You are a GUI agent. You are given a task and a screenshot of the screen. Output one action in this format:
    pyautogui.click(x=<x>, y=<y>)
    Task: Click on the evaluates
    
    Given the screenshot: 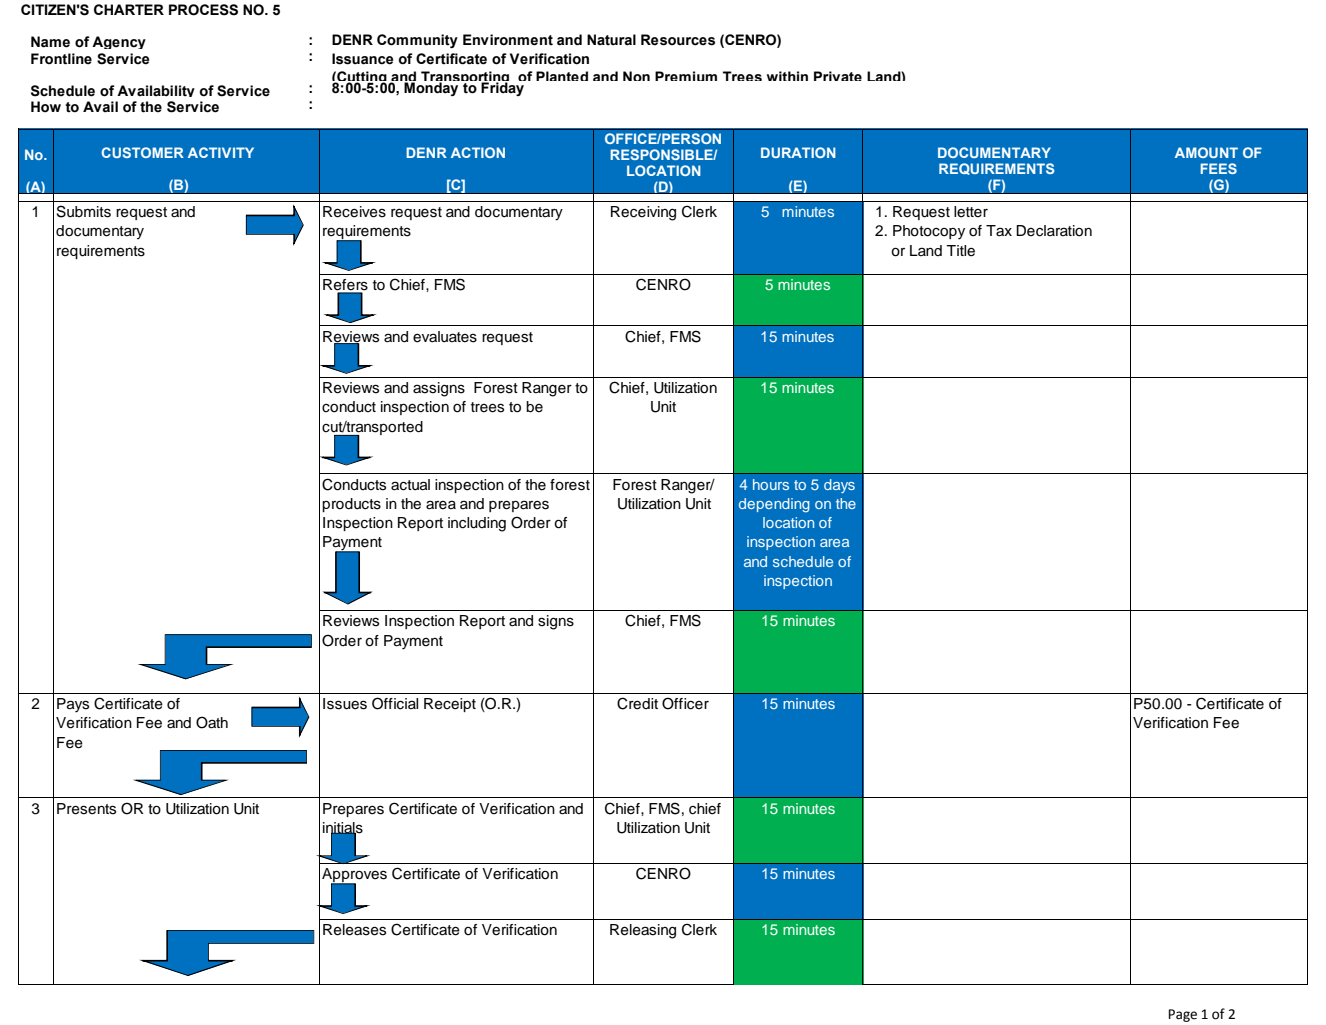 What is the action you would take?
    pyautogui.click(x=445, y=337)
